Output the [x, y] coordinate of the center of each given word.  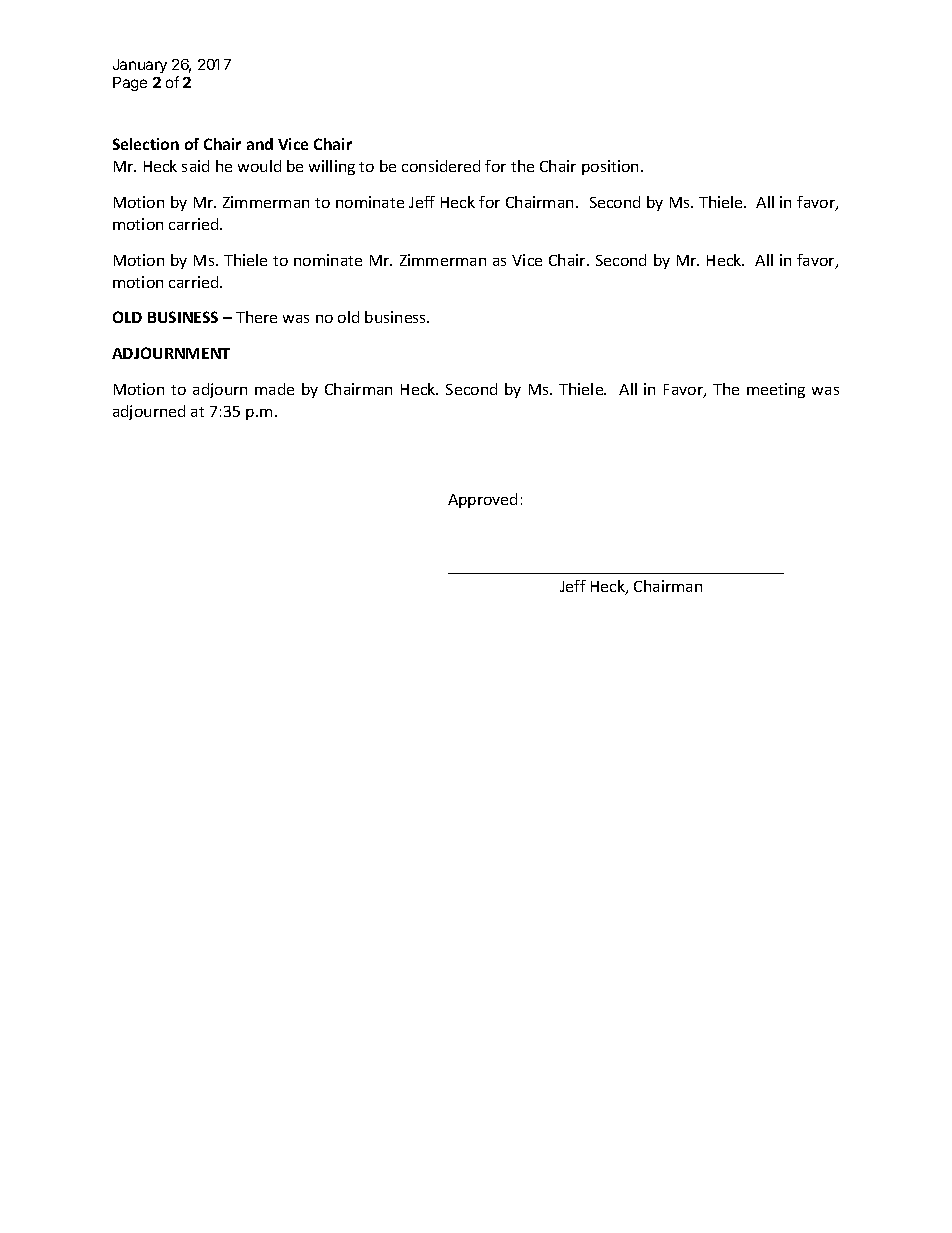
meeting [776, 390]
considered [441, 166]
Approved [482, 500]
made [274, 389]
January [140, 66]
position [610, 167]
